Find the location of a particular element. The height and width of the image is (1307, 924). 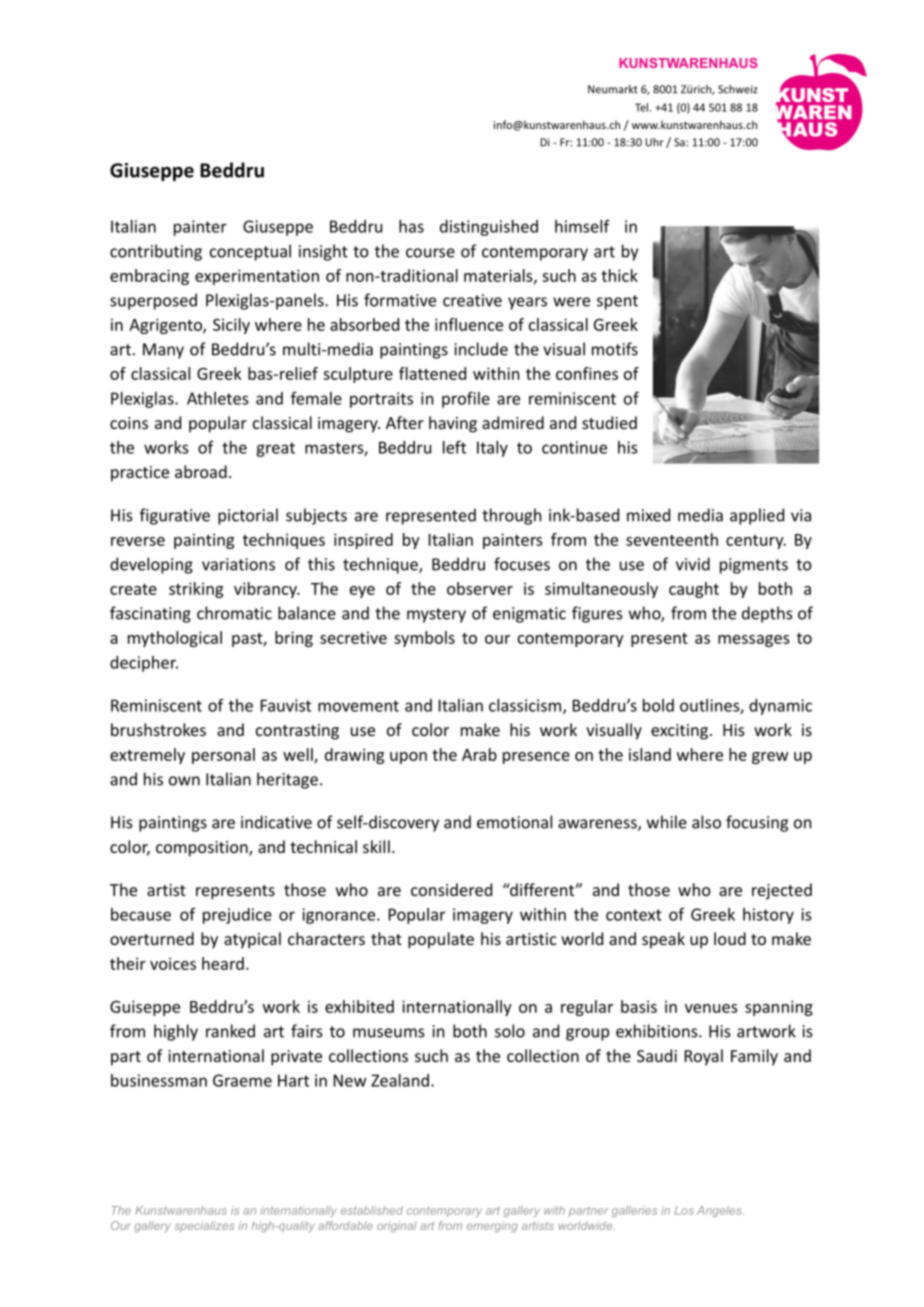

conceptual is located at coordinates (250, 252).
